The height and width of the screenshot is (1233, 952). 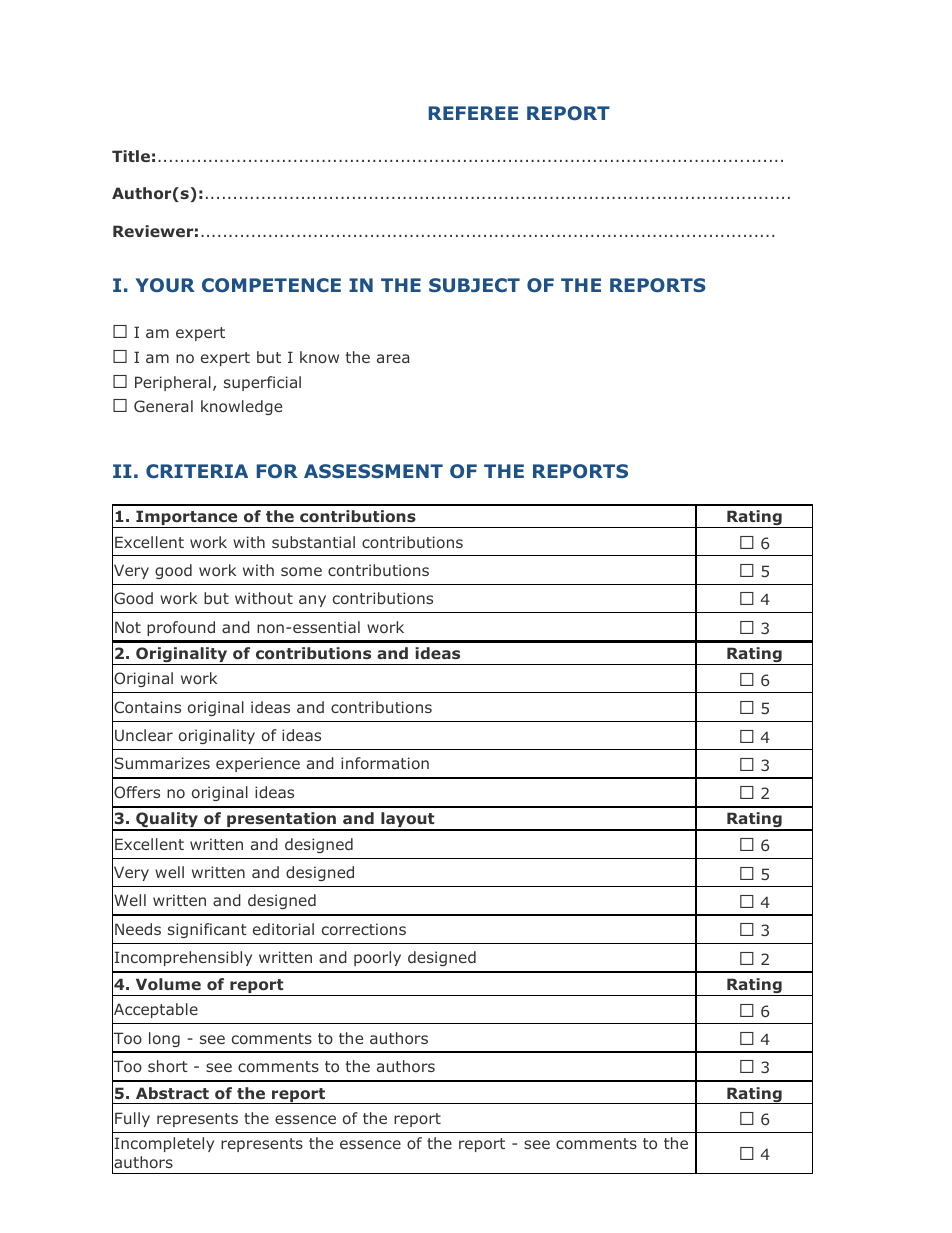 What do you see at coordinates (473, 113) in the screenshot?
I see `REFEREE` at bounding box center [473, 113].
